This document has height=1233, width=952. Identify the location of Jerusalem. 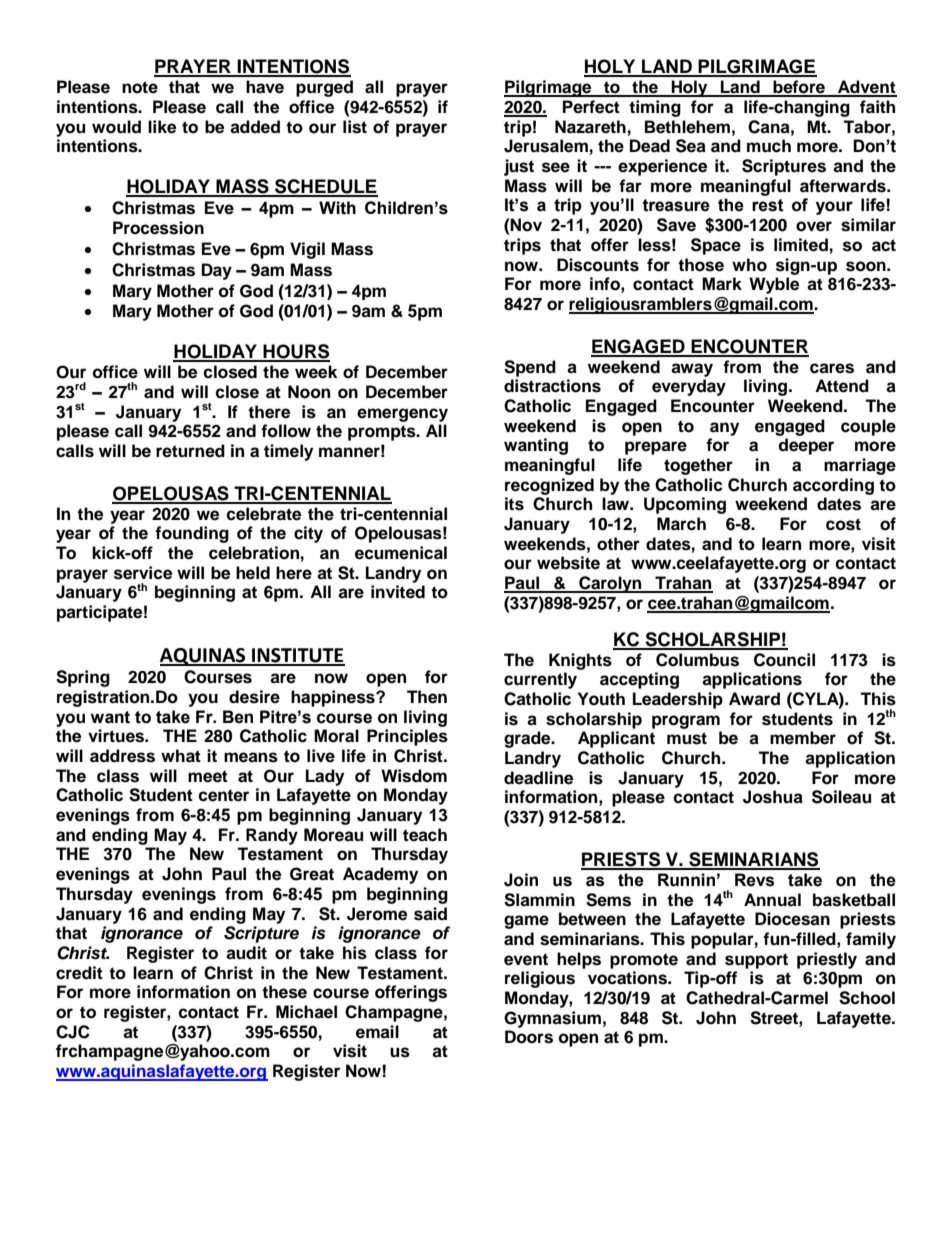
(546, 146).
